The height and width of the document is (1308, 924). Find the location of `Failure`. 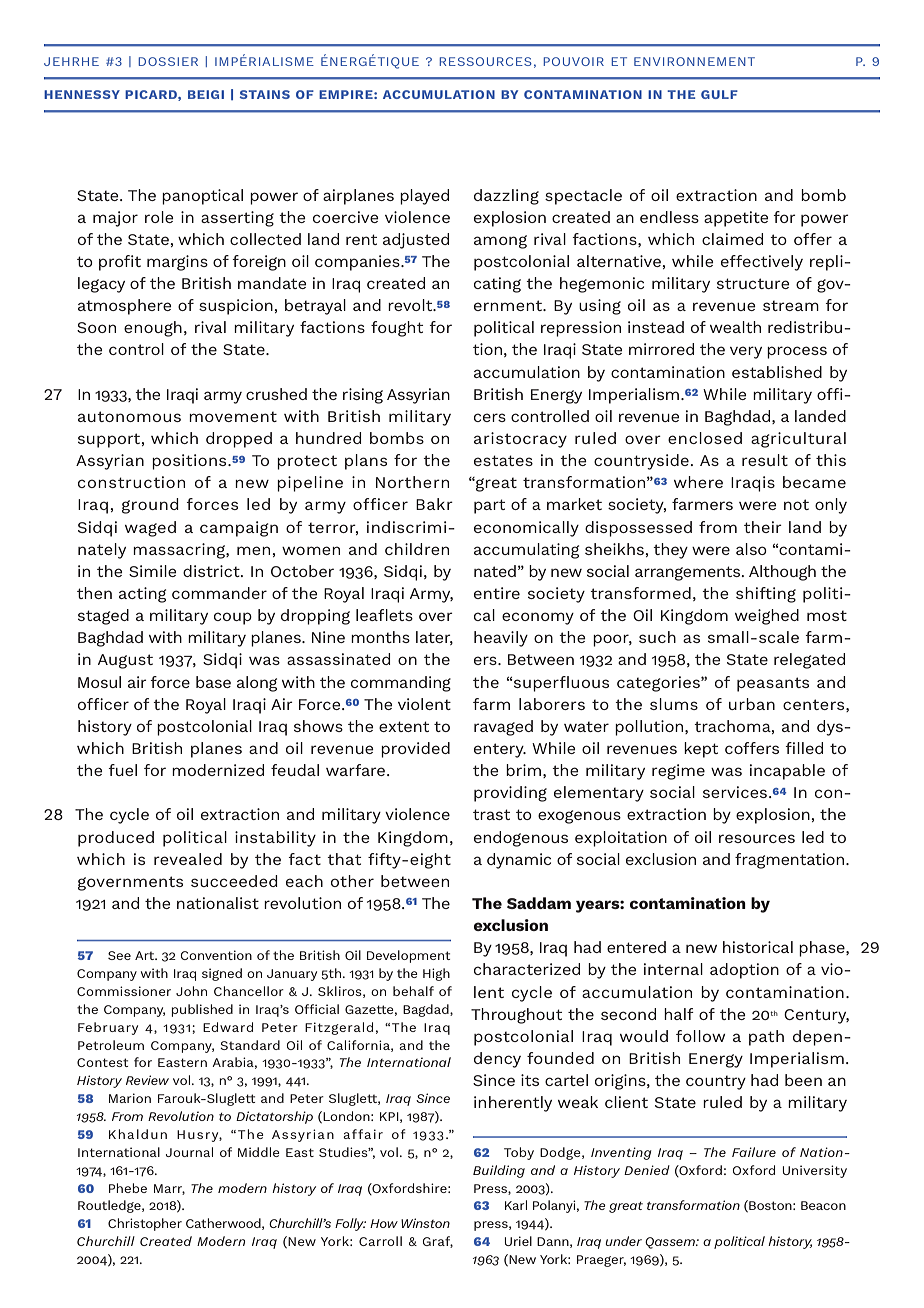

Failure is located at coordinates (754, 1152).
